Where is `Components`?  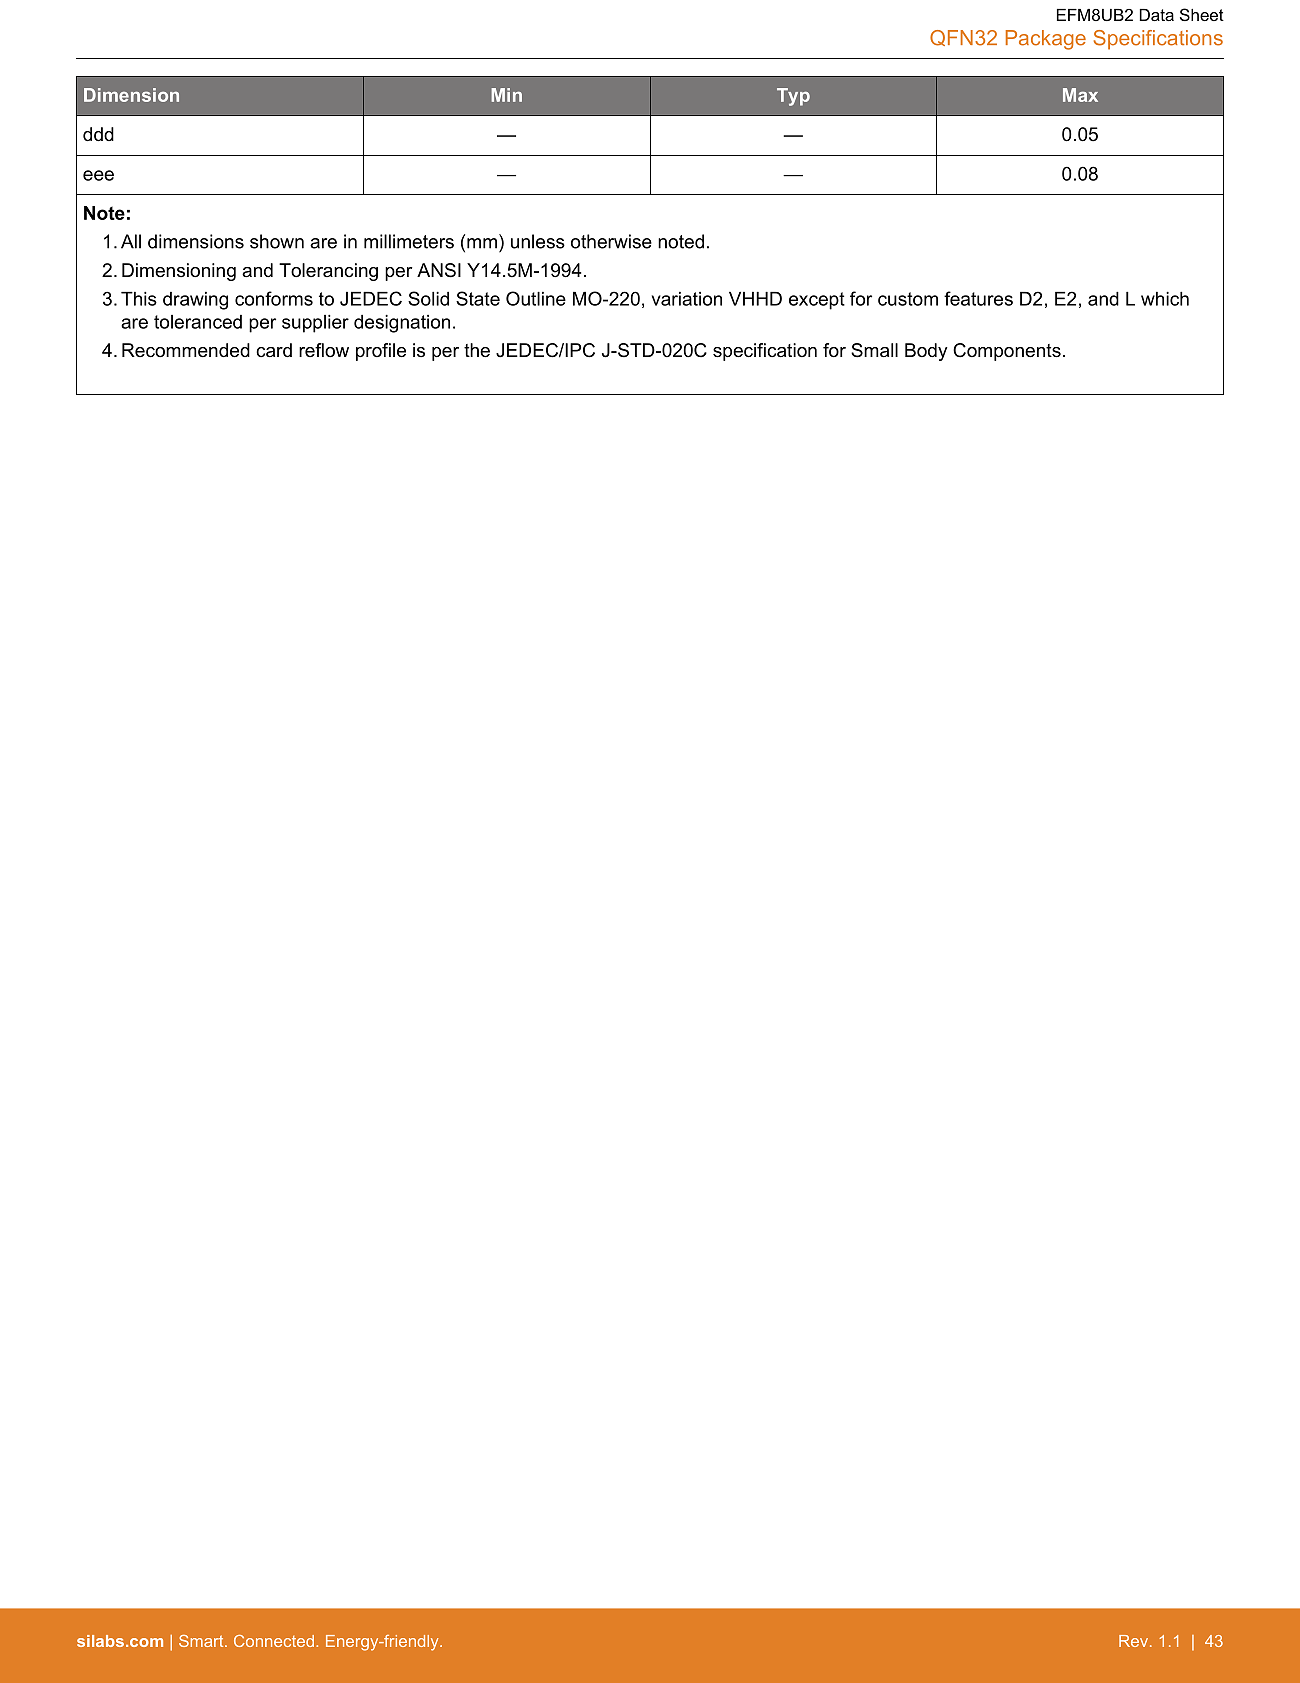
Components is located at coordinates (1007, 352).
